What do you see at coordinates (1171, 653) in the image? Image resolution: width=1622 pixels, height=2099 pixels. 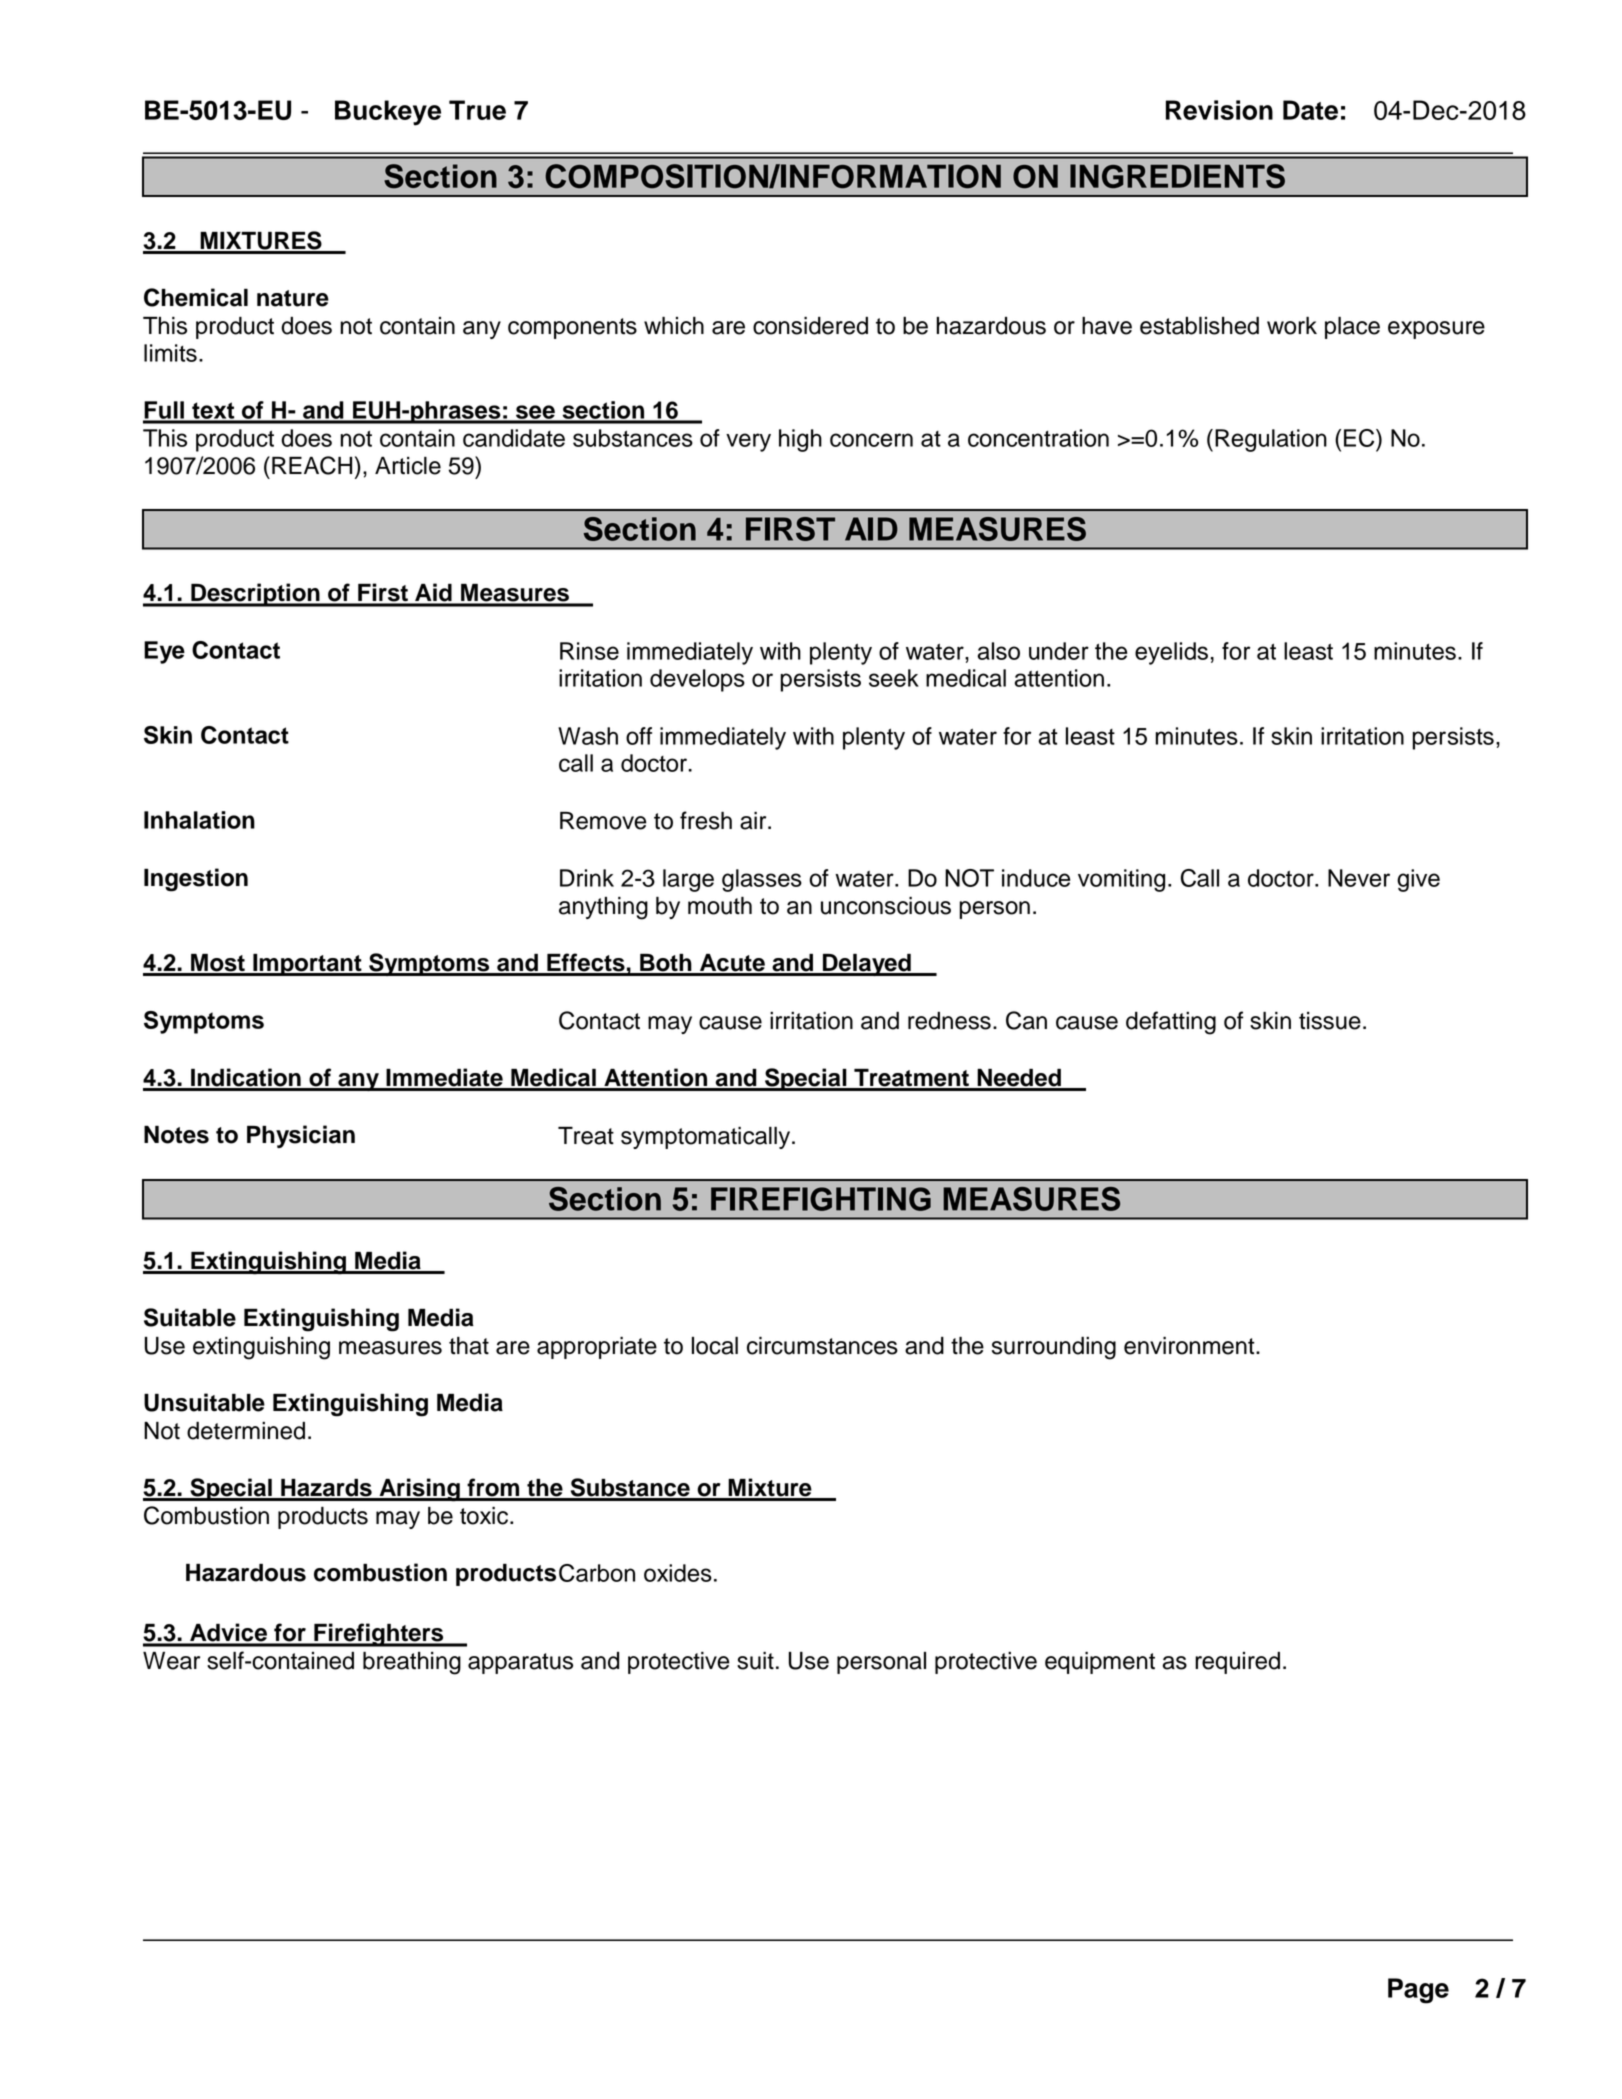 I see `eyelids` at bounding box center [1171, 653].
